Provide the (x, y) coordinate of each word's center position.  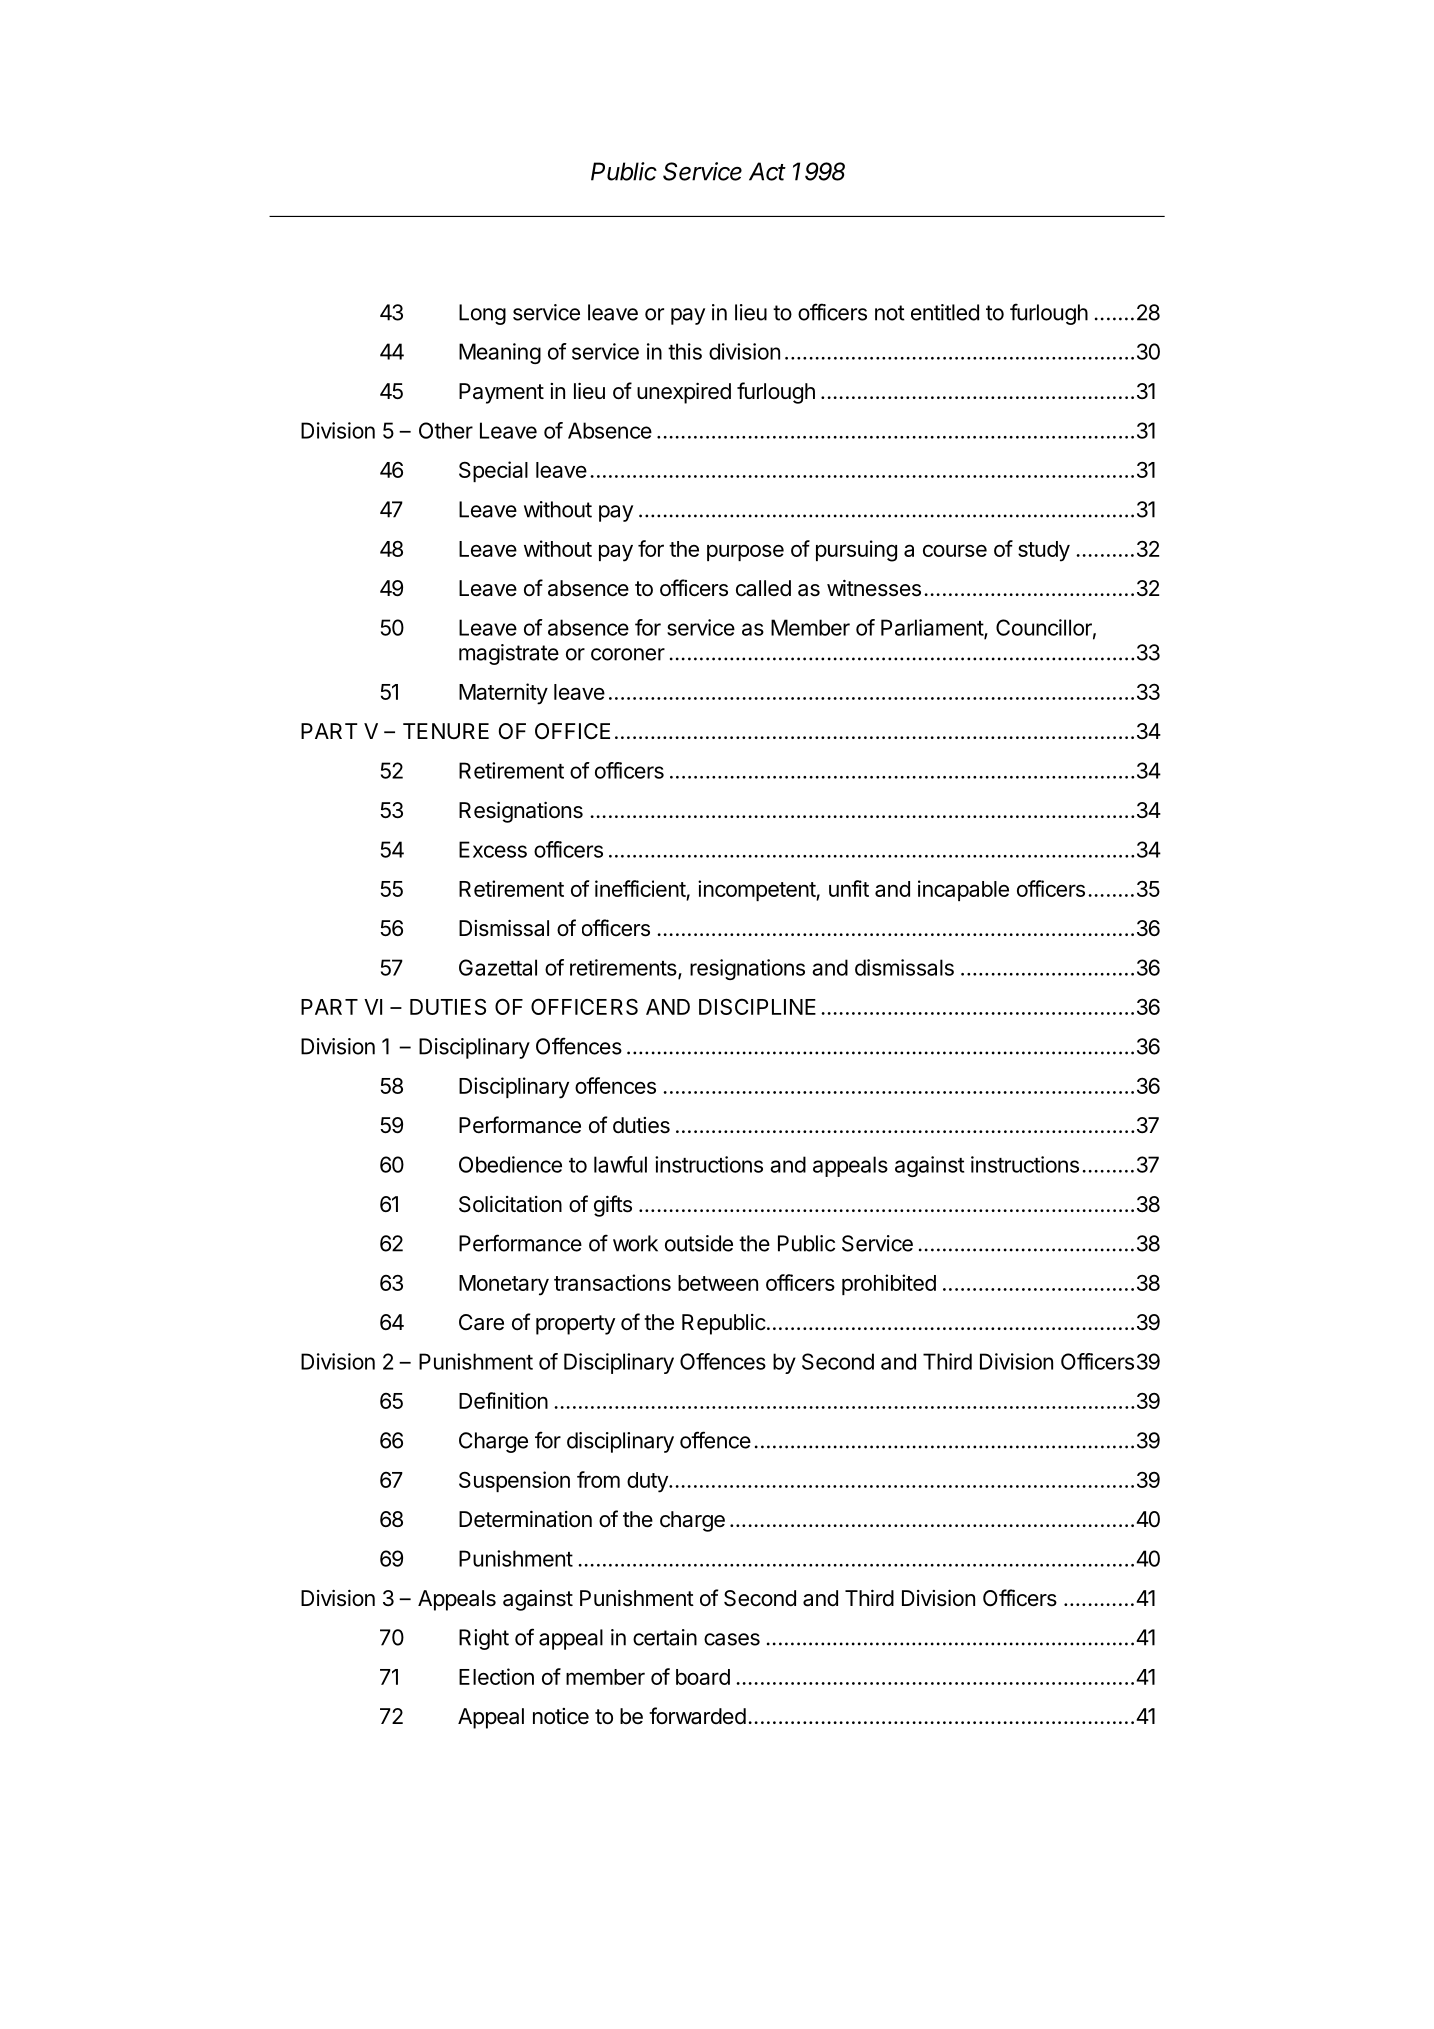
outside (699, 1243)
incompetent (757, 890)
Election (496, 1676)
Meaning (500, 353)
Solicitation (510, 1204)
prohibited (889, 1284)
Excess (493, 849)
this (685, 351)
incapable (963, 890)
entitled (945, 312)
